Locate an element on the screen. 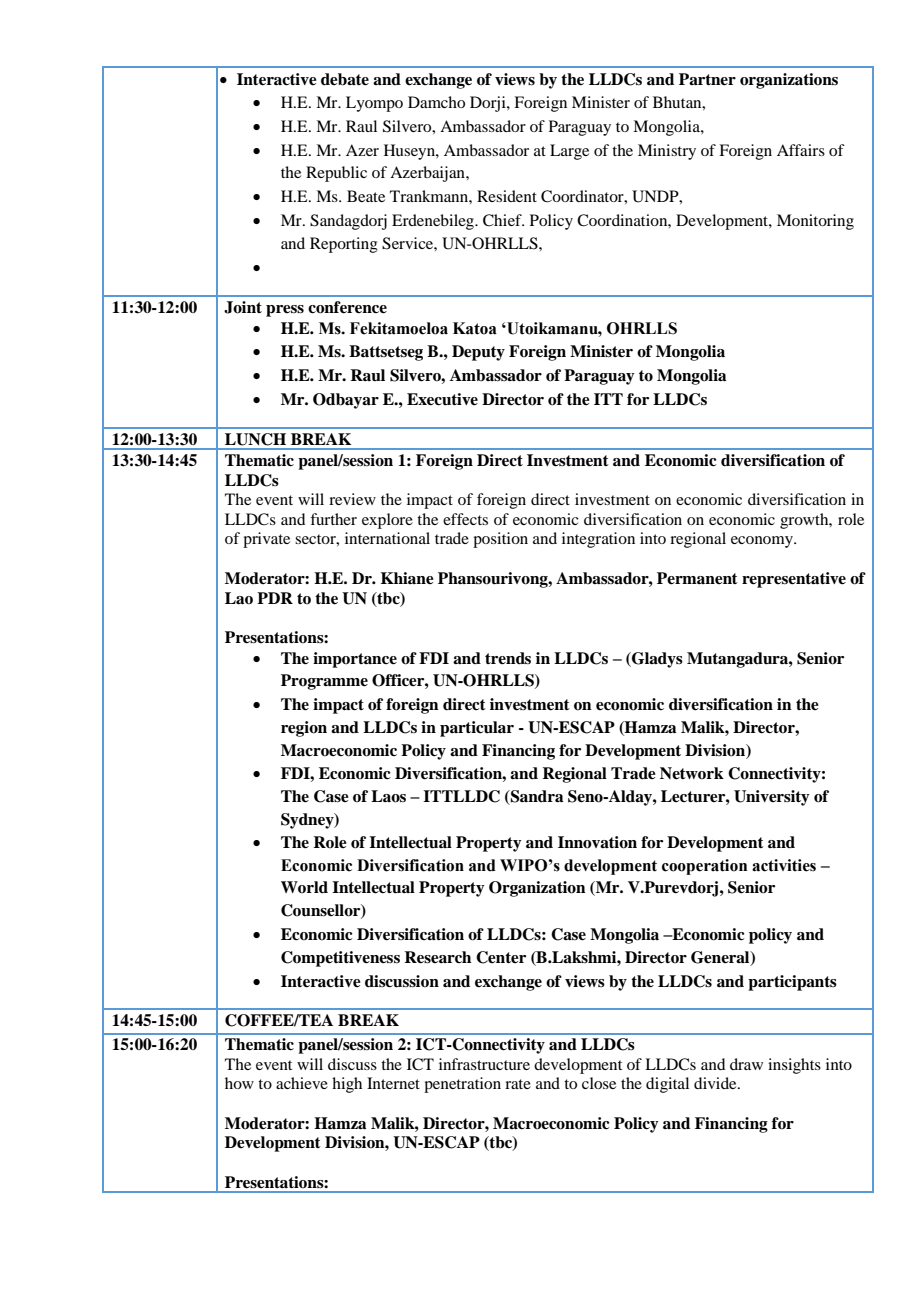  Monitoring is located at coordinates (815, 222).
